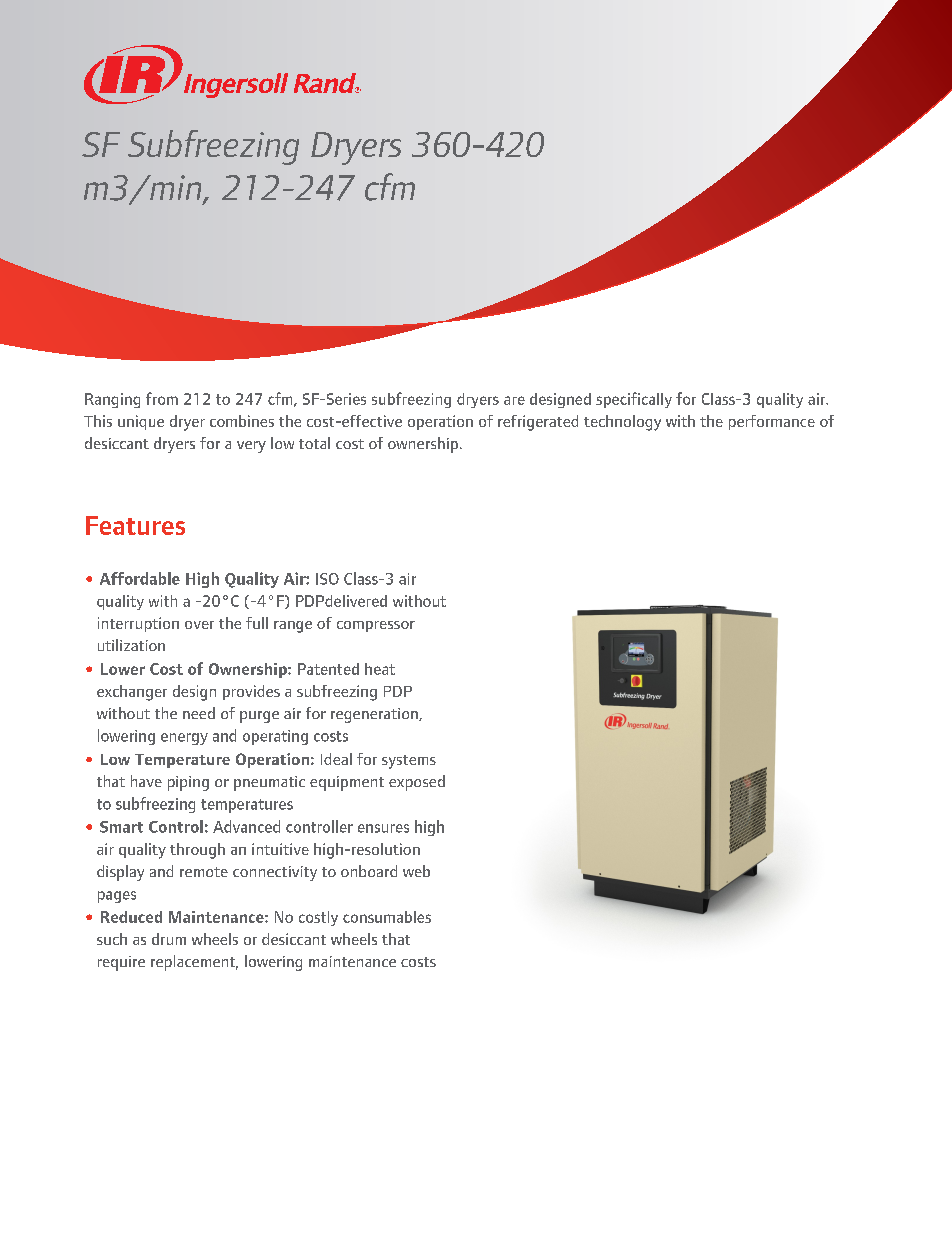 This screenshot has height=1233, width=952. What do you see at coordinates (634, 400) in the screenshot?
I see `specifically` at bounding box center [634, 400].
